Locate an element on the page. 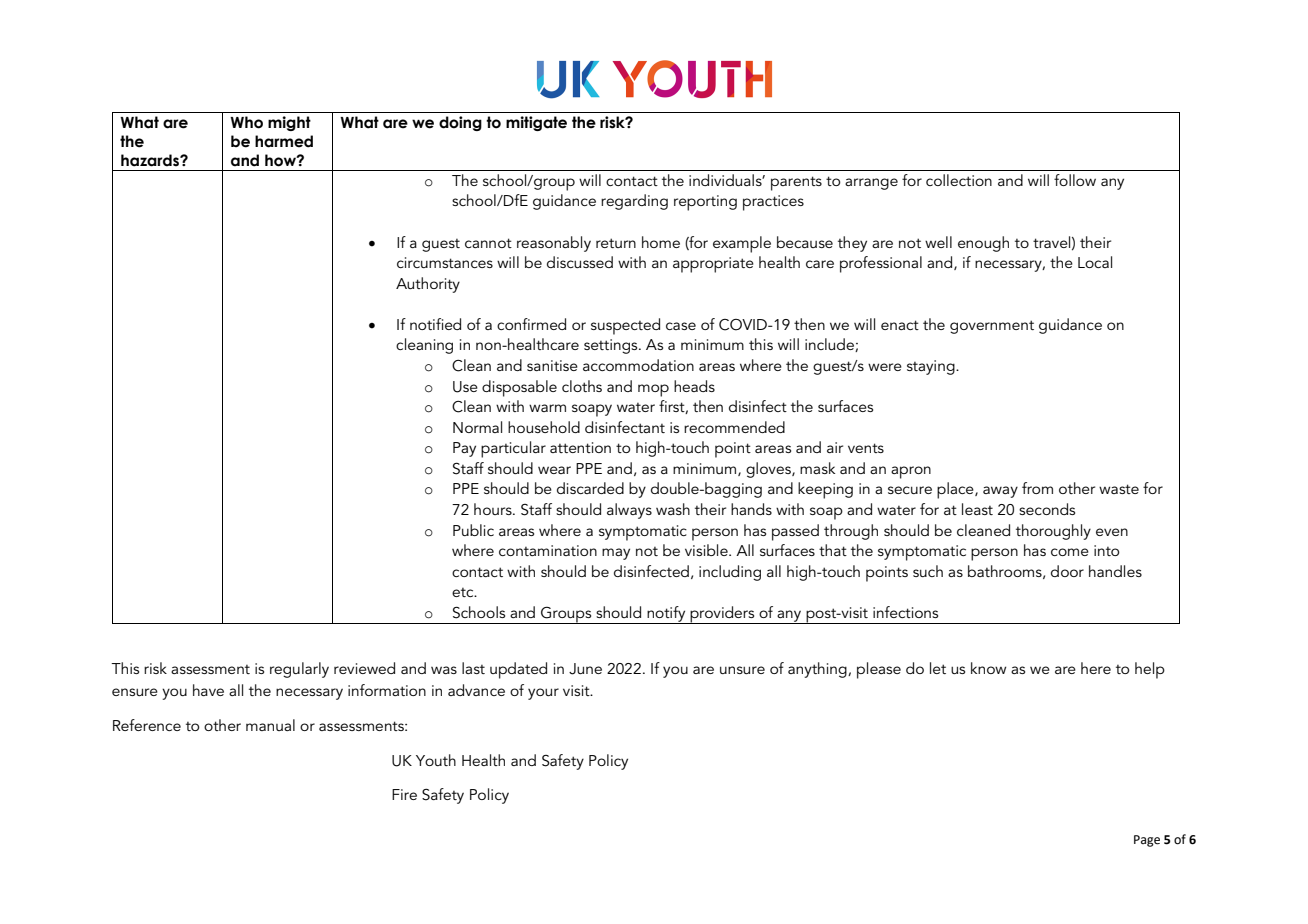 The width and height of the image is (1308, 924). Pay is located at coordinates (464, 449).
